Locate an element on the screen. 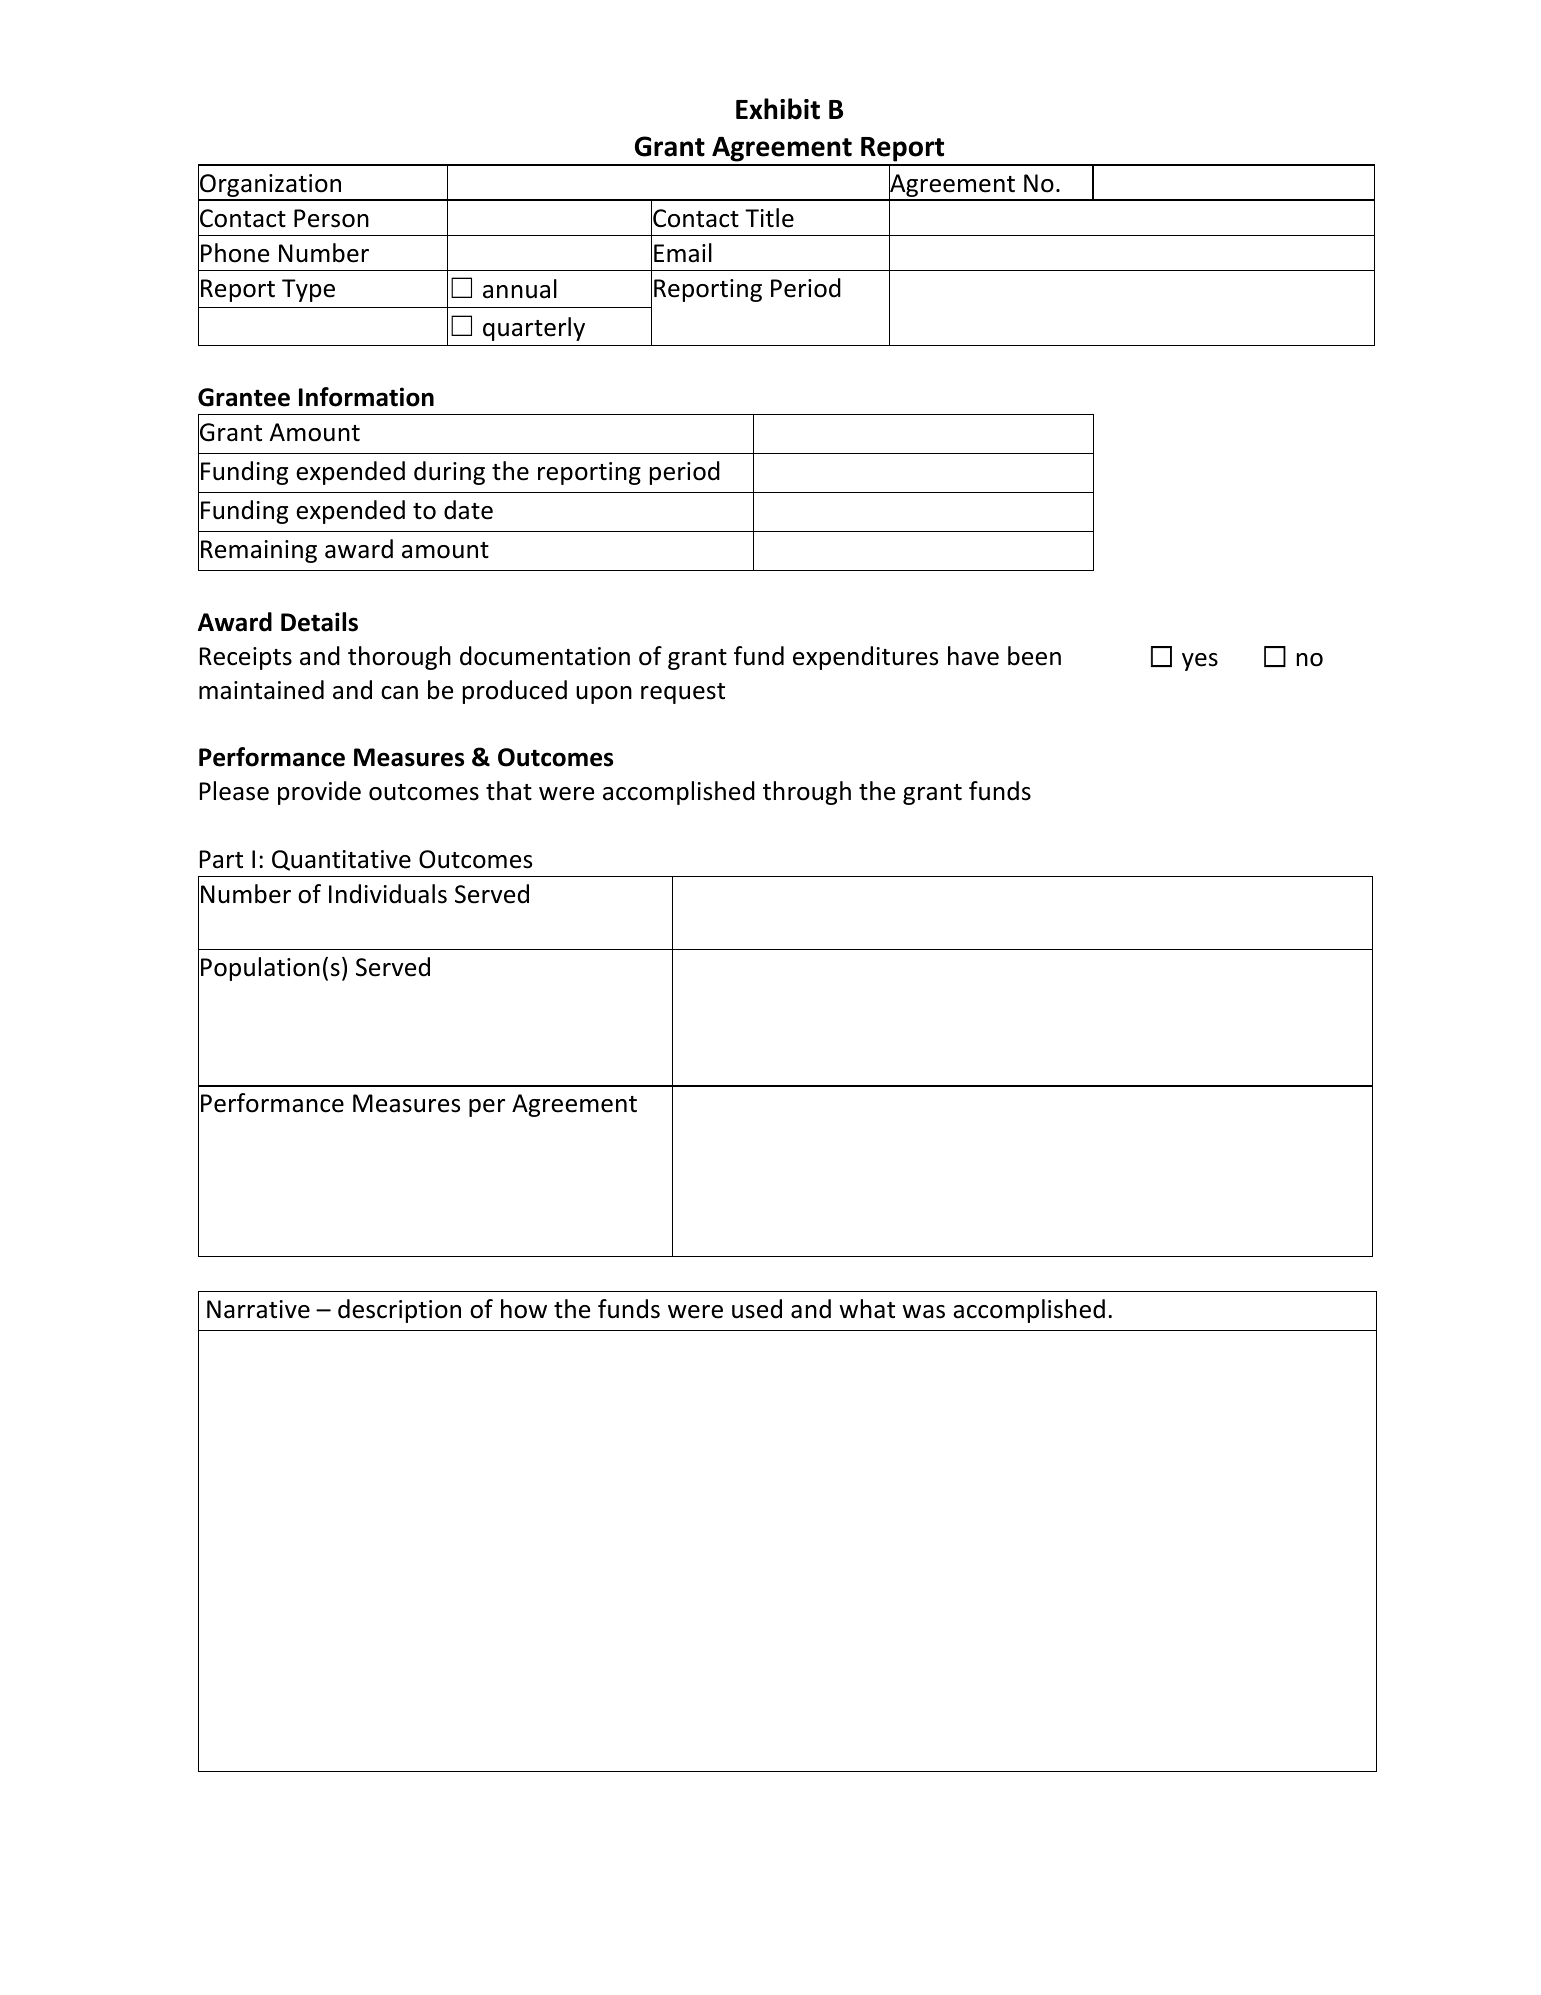 Image resolution: width=1541 pixels, height=1995 pixels. been is located at coordinates (1034, 656).
